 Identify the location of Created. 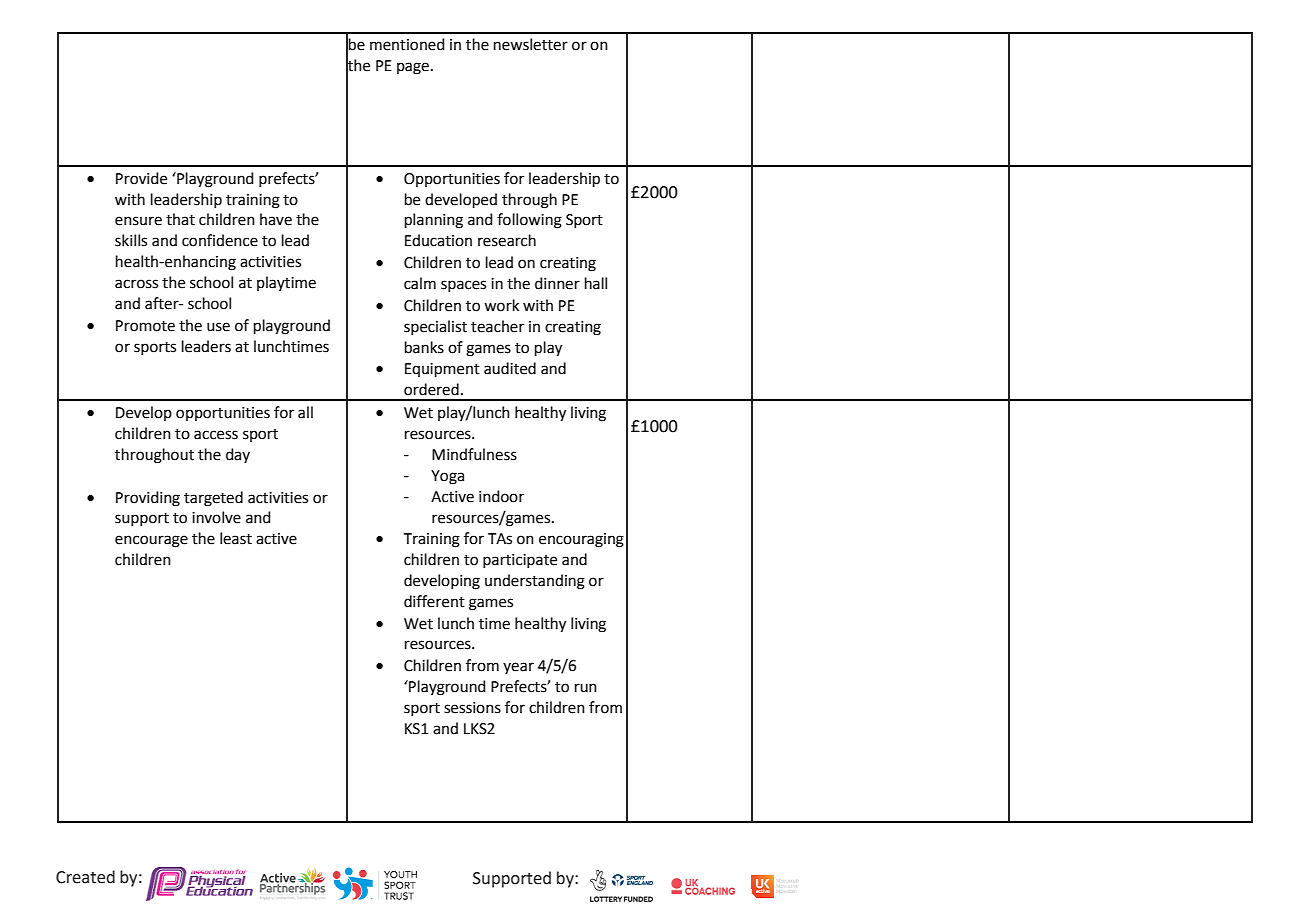
(85, 877).
